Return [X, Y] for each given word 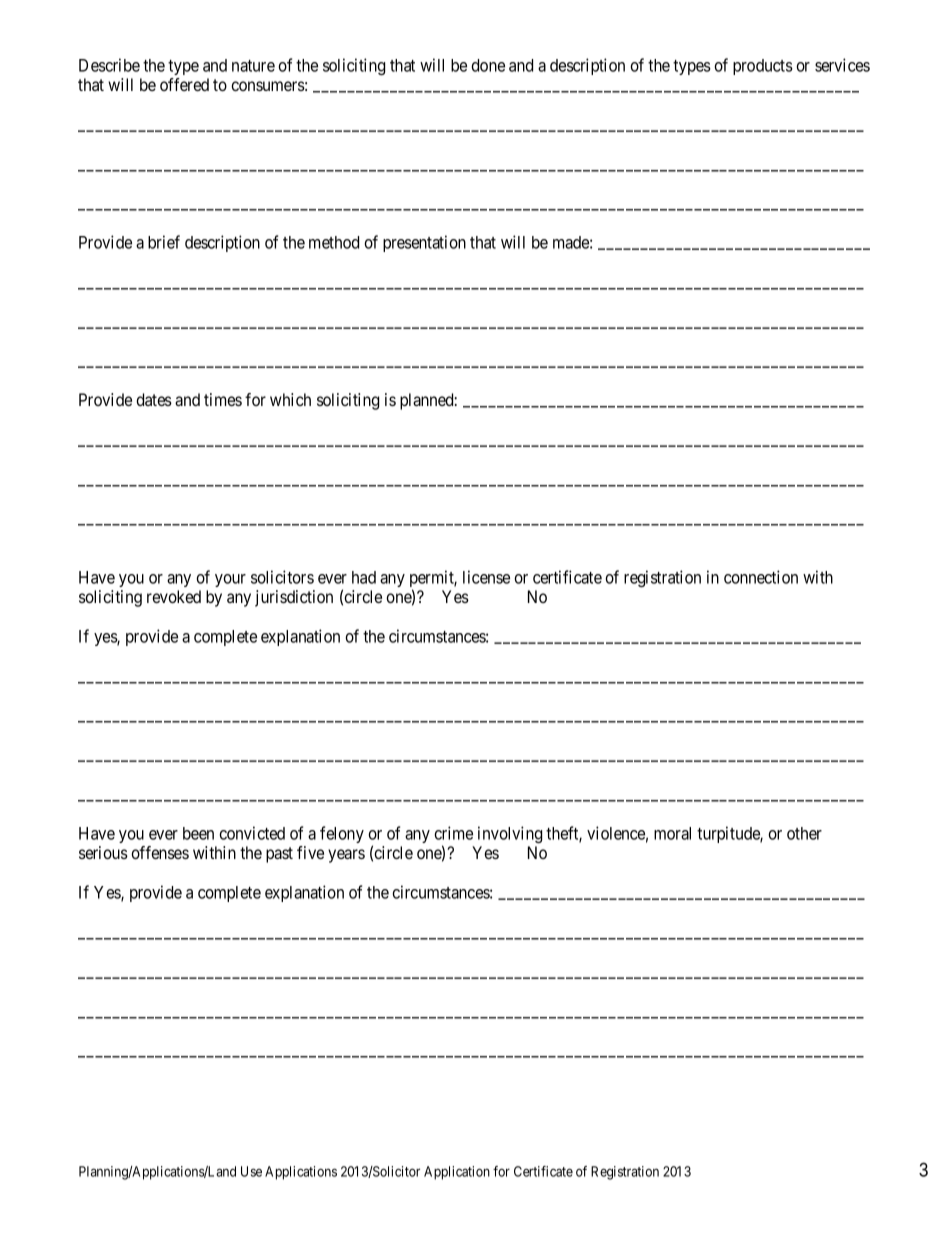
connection [761, 577]
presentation [424, 243]
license [486, 577]
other [804, 833]
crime [453, 833]
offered [184, 84]
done [488, 65]
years [346, 856]
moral [672, 833]
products [763, 67]
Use [251, 1171]
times [223, 399]
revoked [174, 596]
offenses [160, 852]
